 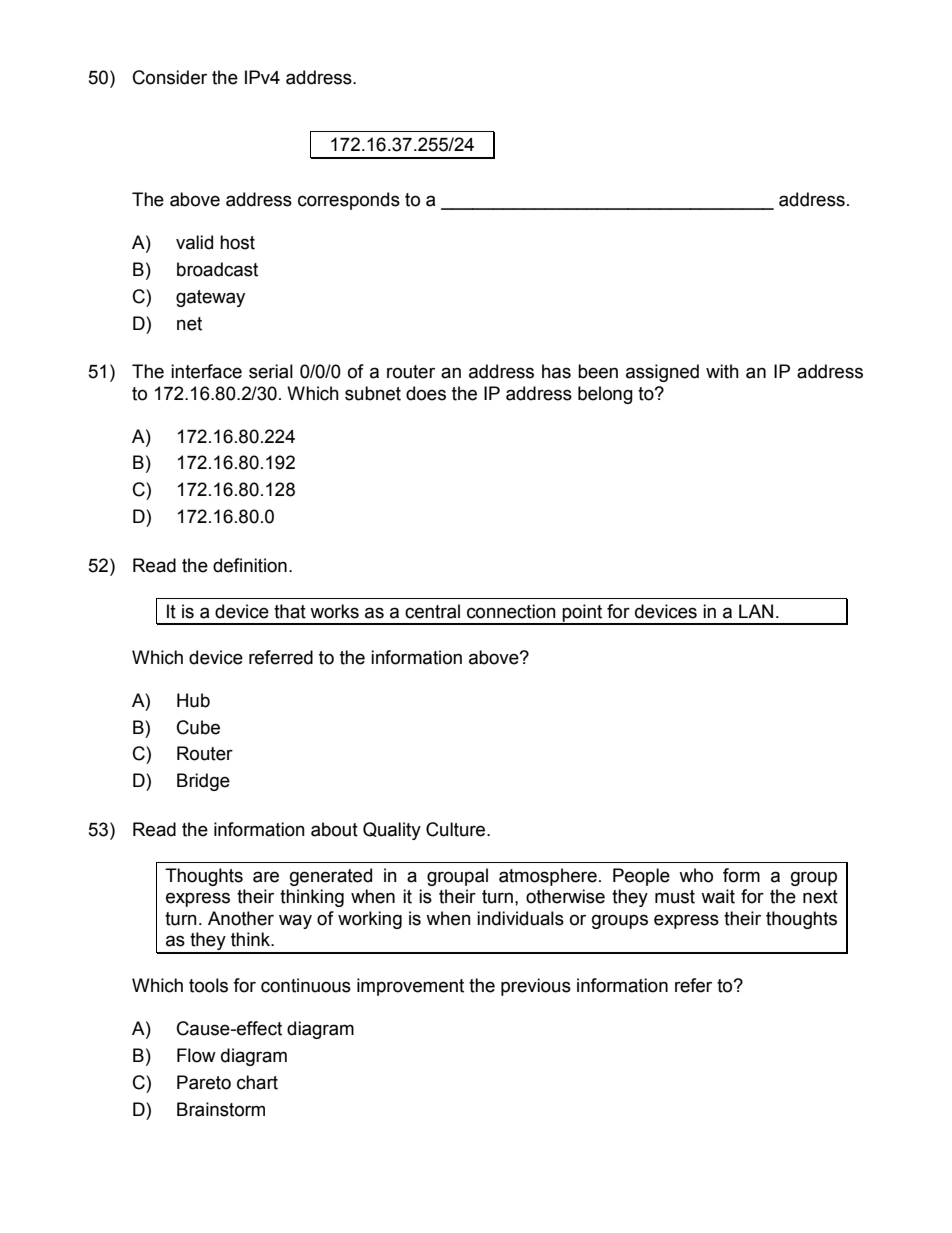 I want to click on Consider, so click(x=170, y=77).
